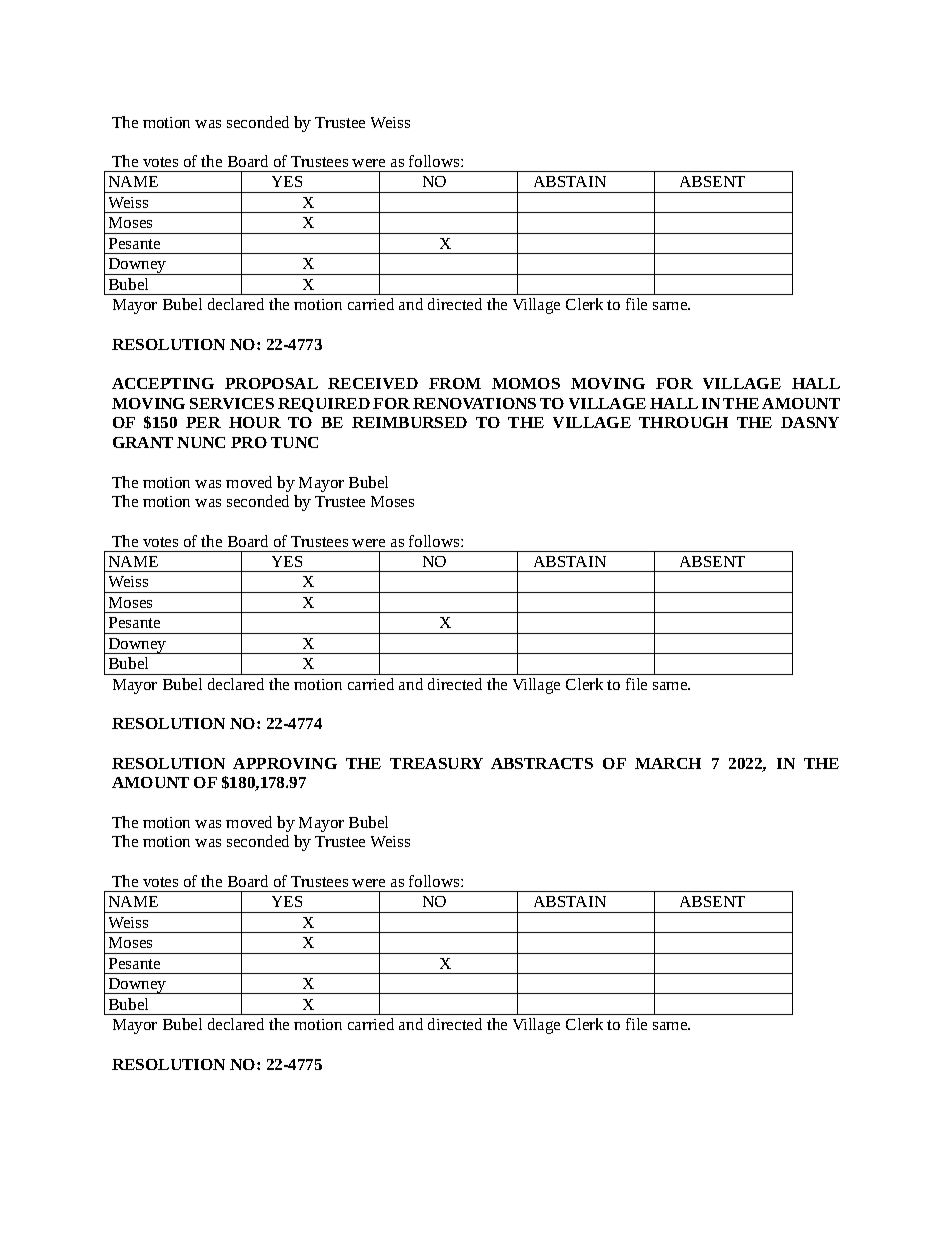  What do you see at coordinates (409, 422) in the page?
I see `REIMBURSED` at bounding box center [409, 422].
